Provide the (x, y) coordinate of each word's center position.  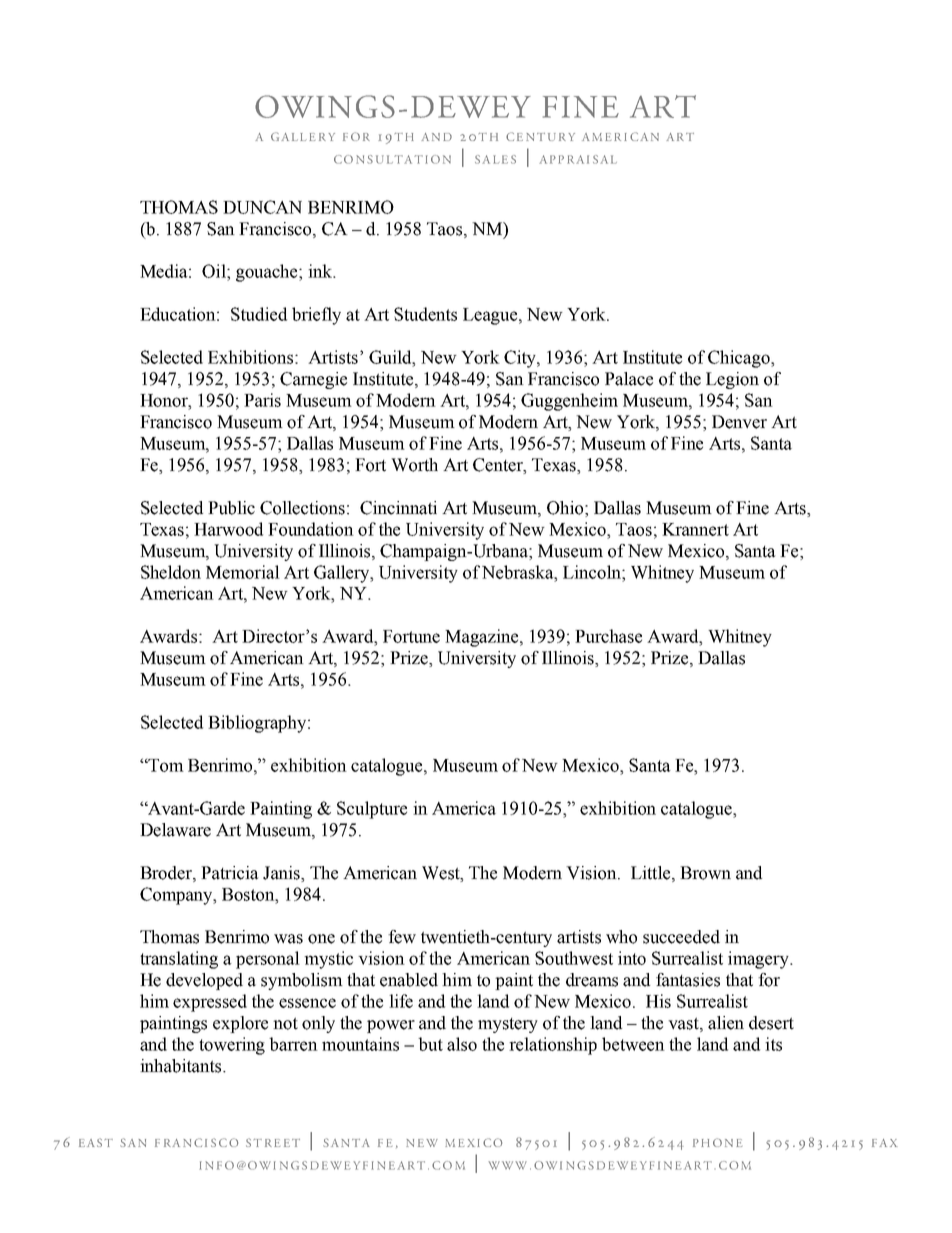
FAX (885, 1143)
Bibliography (258, 724)
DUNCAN (262, 207)
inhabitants (182, 1066)
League (491, 316)
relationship (553, 1046)
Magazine (483, 638)
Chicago (740, 359)
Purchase (608, 636)
